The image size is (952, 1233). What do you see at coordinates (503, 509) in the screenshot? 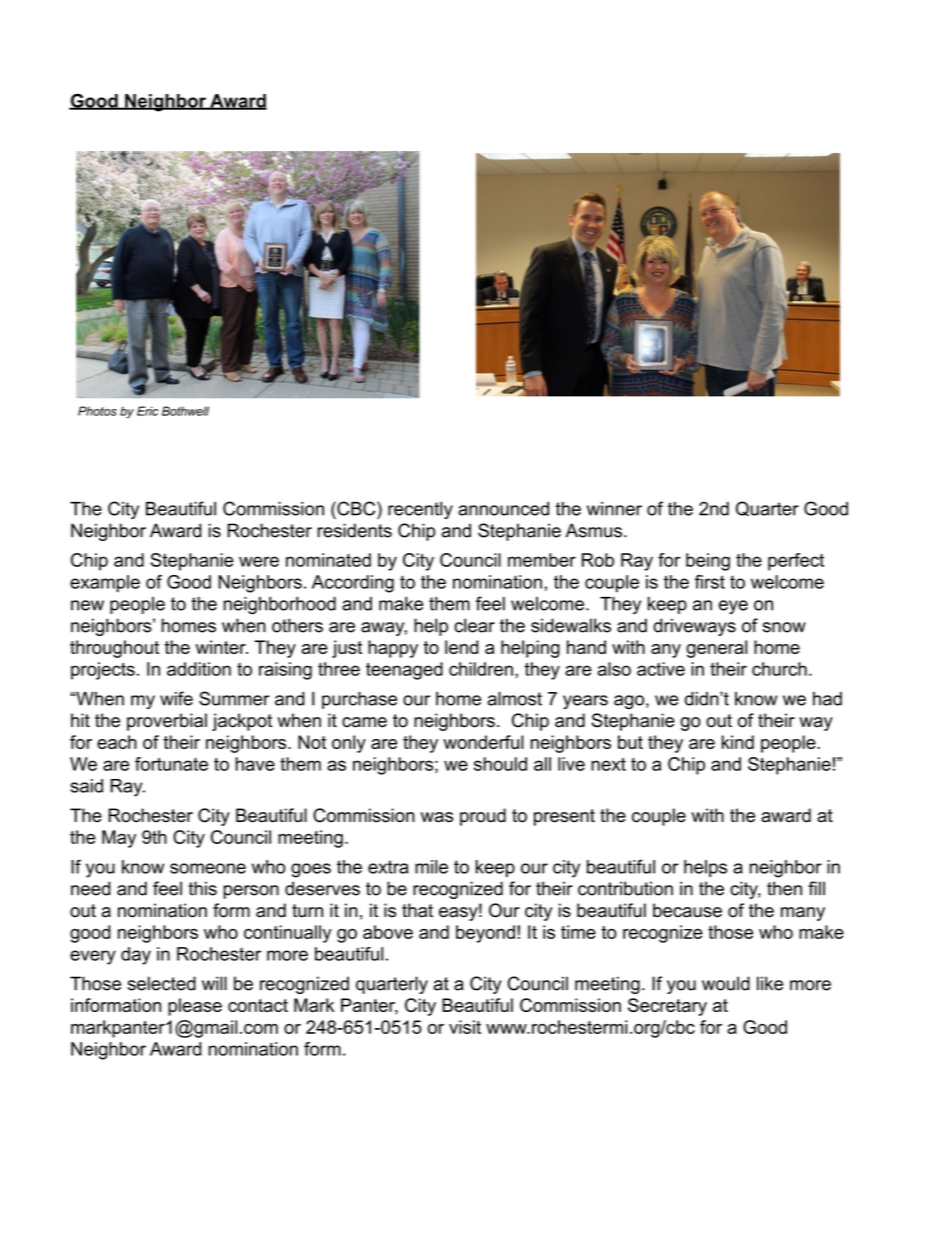
I see `announced` at bounding box center [503, 509].
